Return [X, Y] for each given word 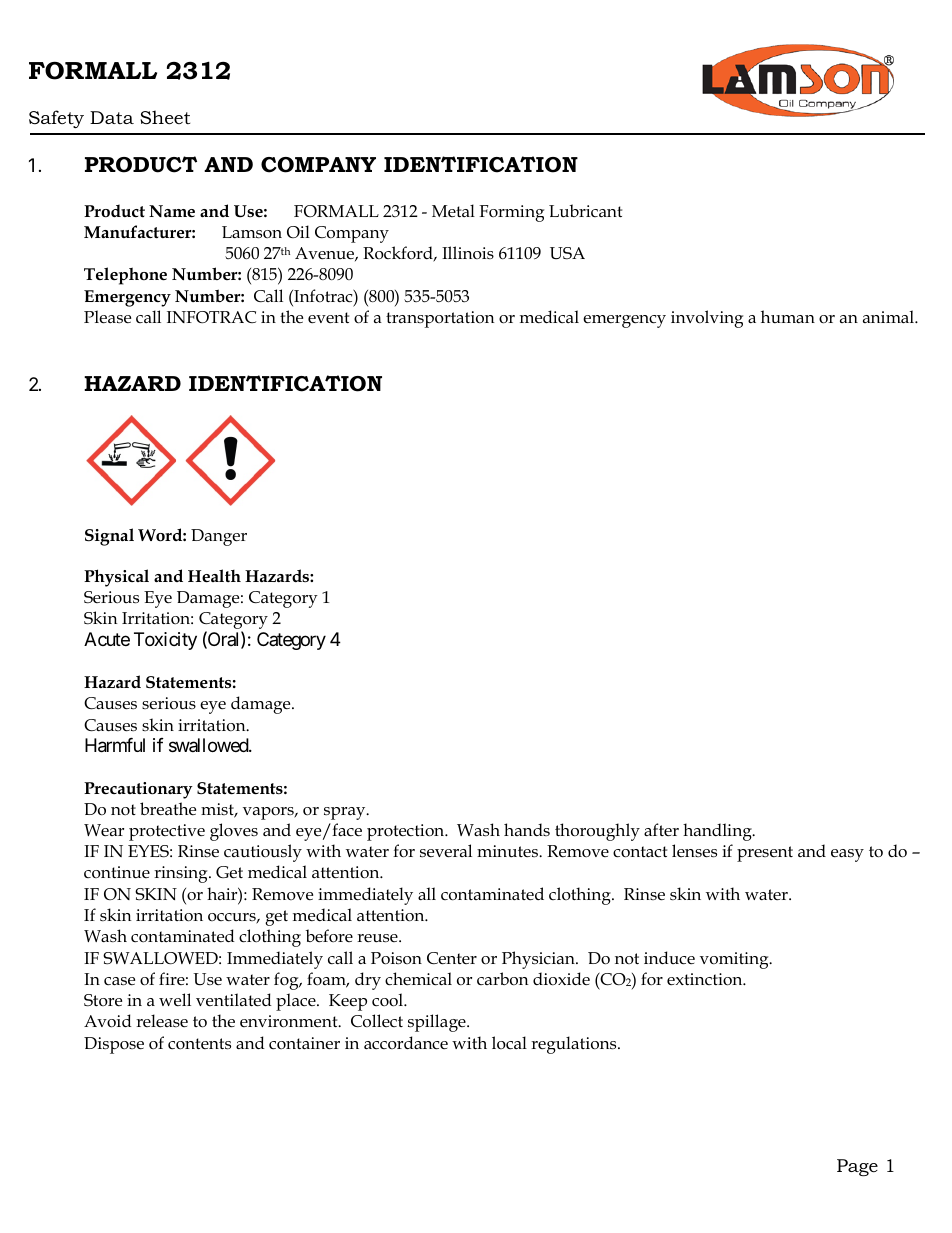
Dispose [114, 1045]
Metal [453, 210]
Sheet [165, 117]
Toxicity [165, 641]
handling [718, 832]
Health [214, 576]
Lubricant [585, 211]
